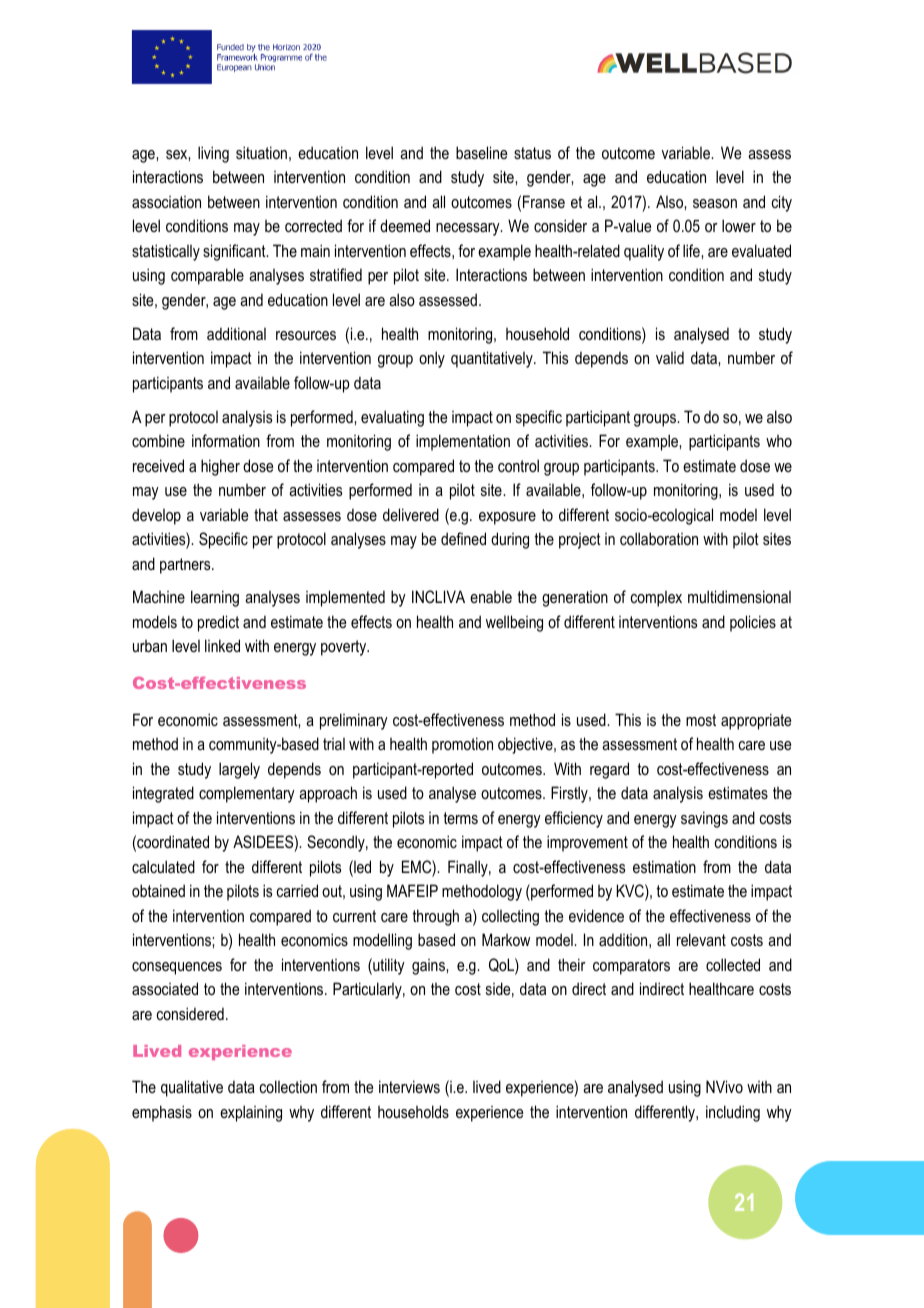  What do you see at coordinates (659, 538) in the screenshot?
I see `collaboration` at bounding box center [659, 538].
